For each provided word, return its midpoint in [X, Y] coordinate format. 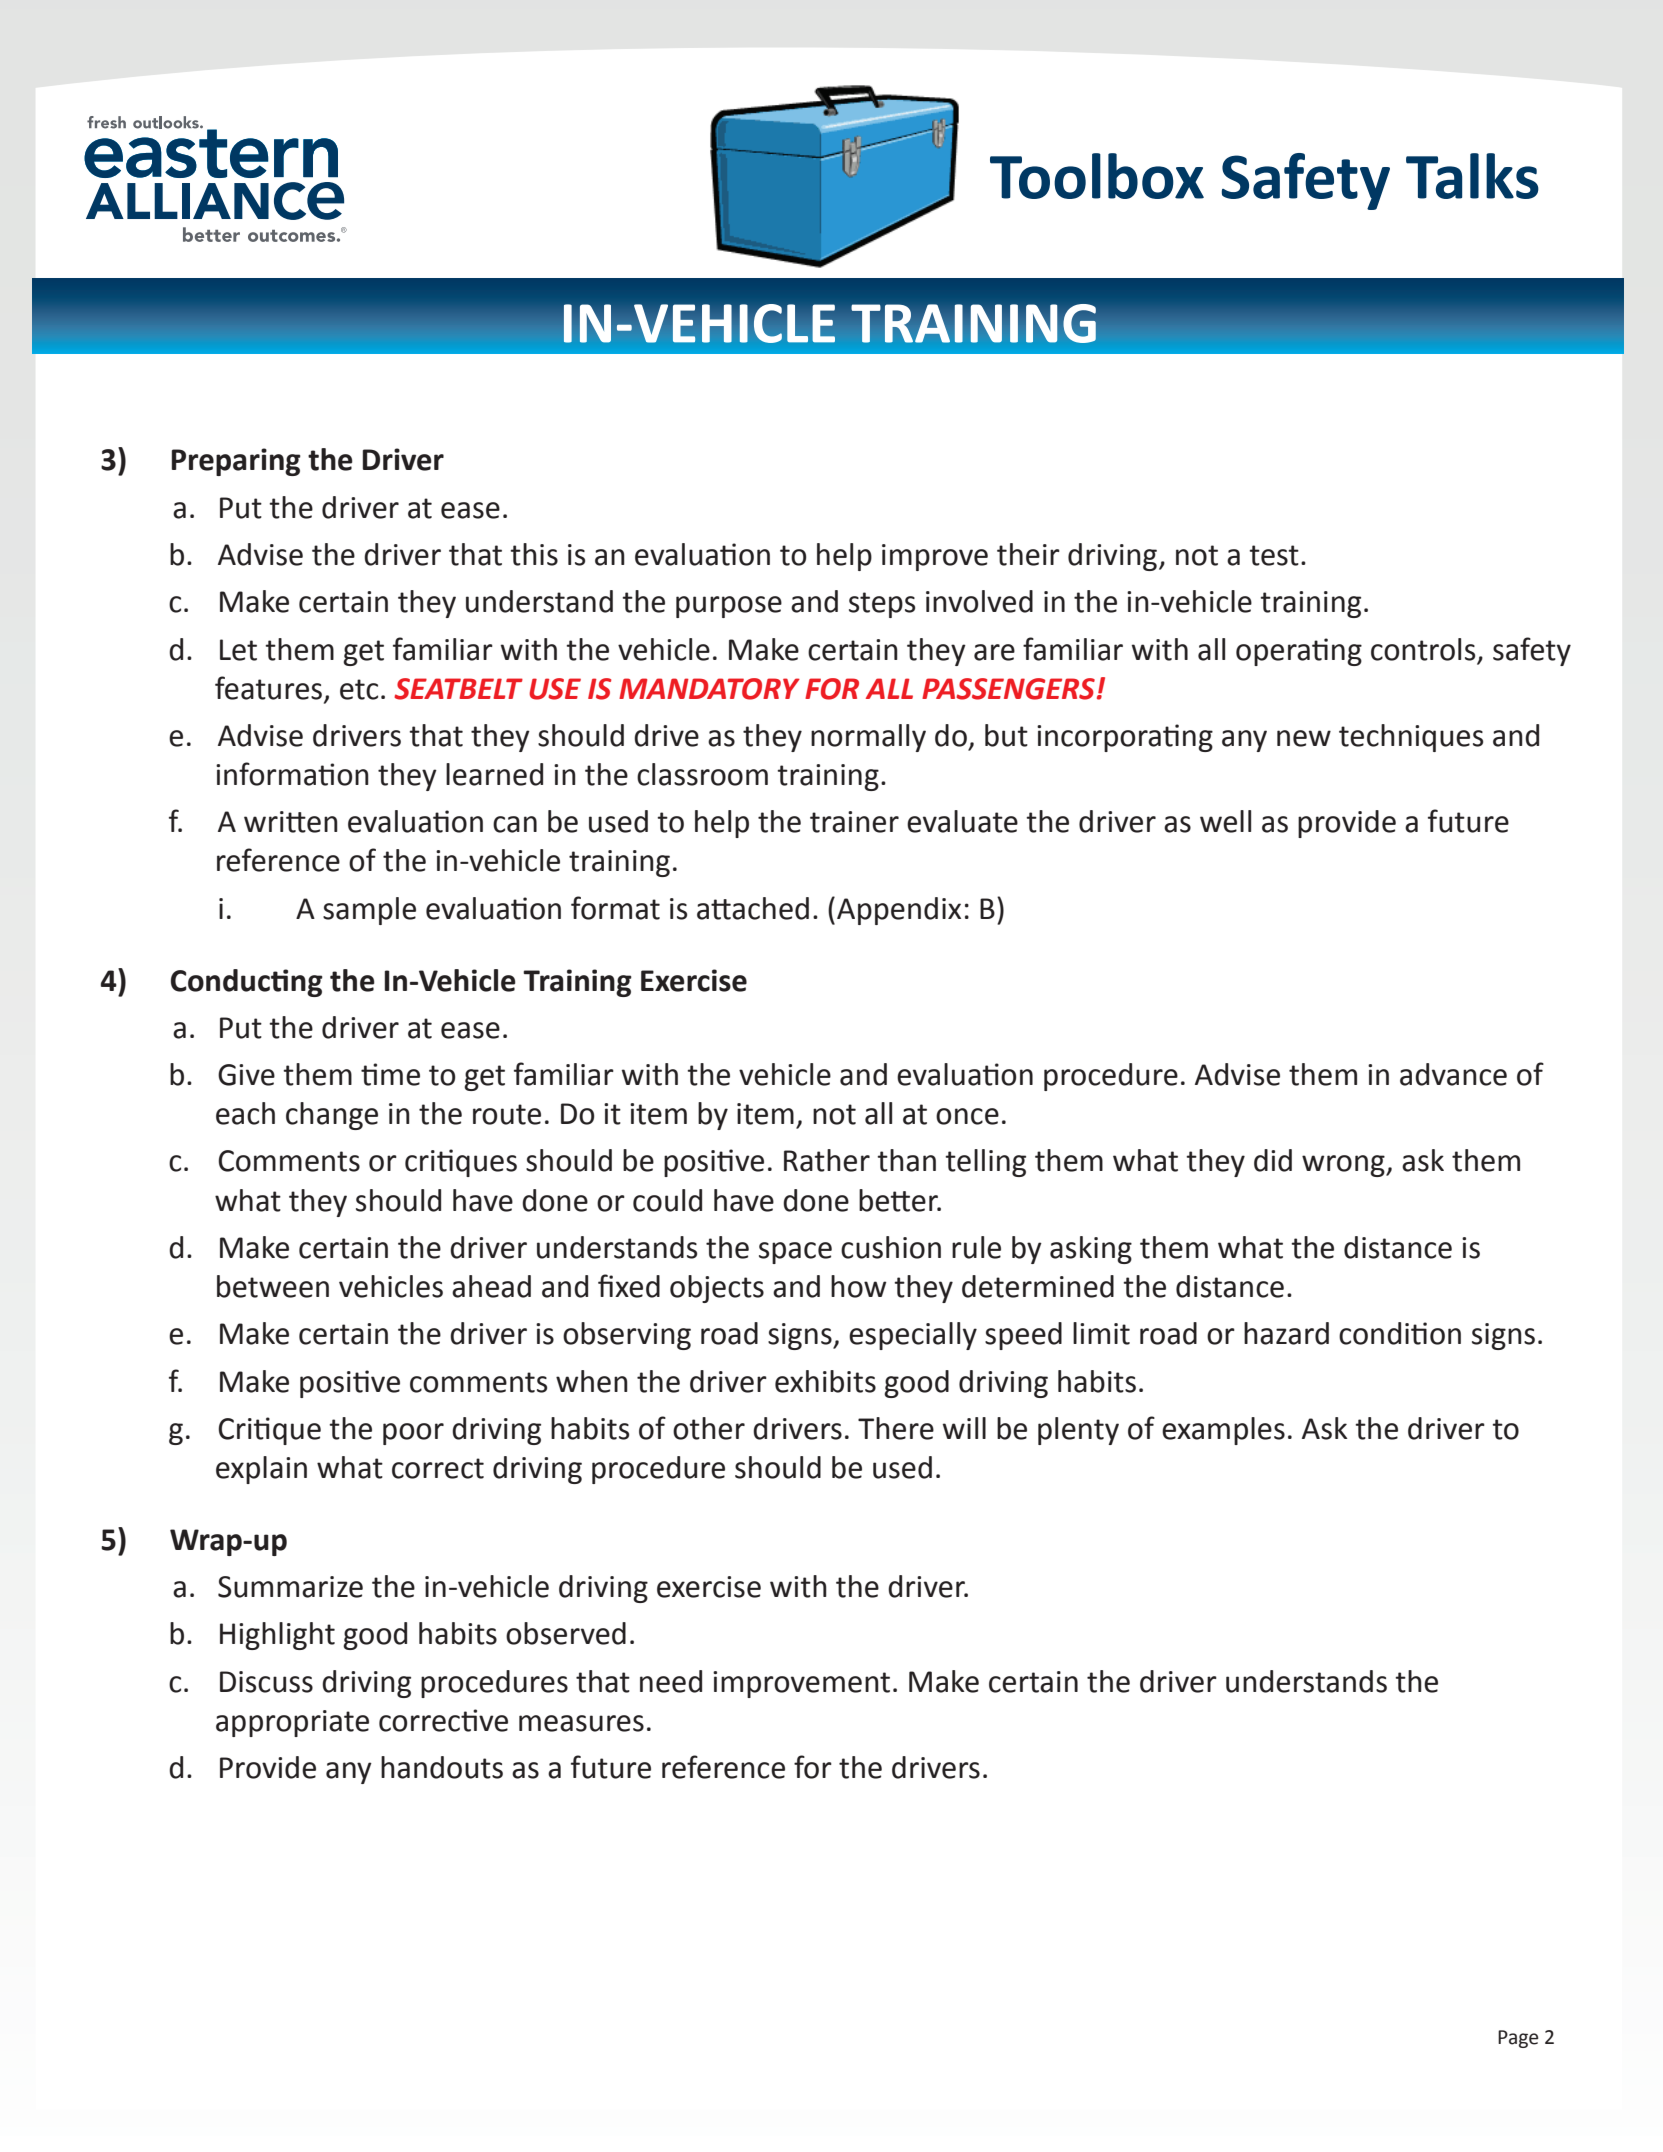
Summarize [290, 1587]
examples [1223, 1431]
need [671, 1681]
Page [1518, 2039]
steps [882, 605]
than [906, 1160]
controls [1423, 649]
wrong [1344, 1166]
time [390, 1074]
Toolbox [1097, 176]
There [896, 1428]
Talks [1472, 176]
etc [359, 689]
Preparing [236, 462]
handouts [442, 1767]
